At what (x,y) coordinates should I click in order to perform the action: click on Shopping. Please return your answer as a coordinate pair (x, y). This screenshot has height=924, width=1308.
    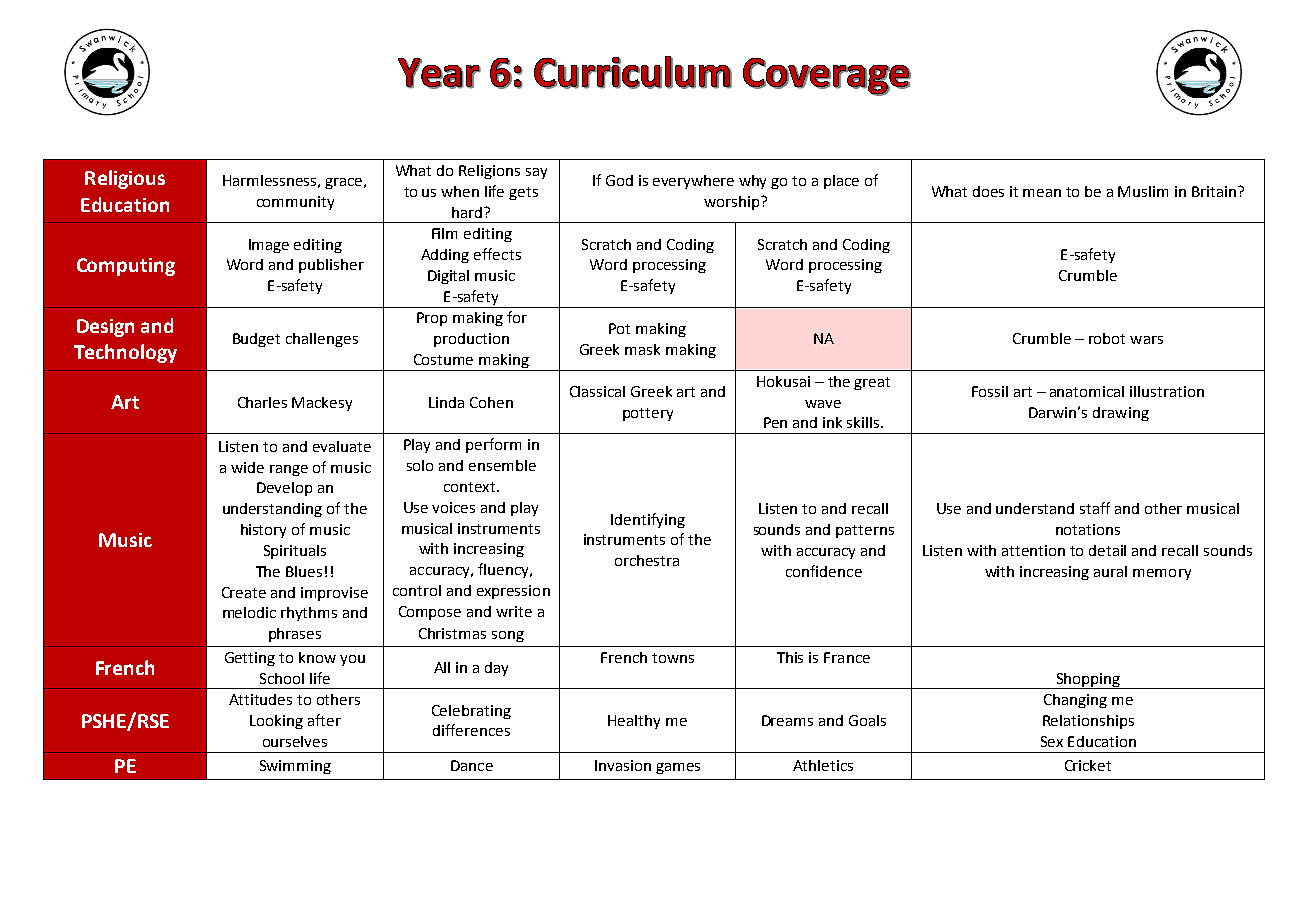
    Looking at the image, I should click on (1088, 681).
